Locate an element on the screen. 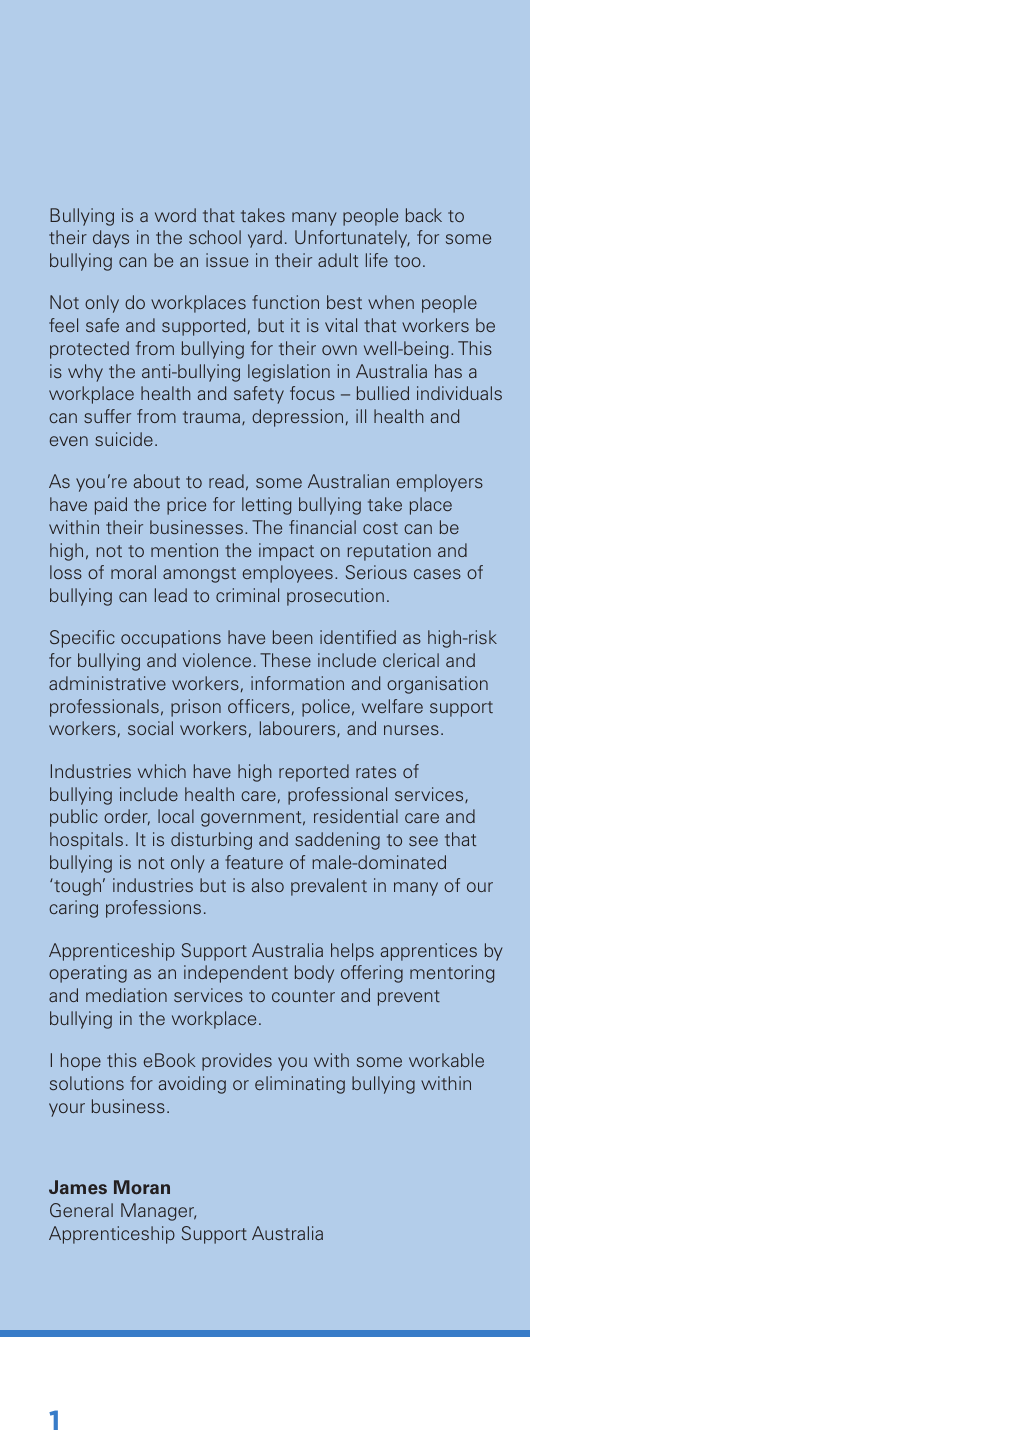  officers is located at coordinates (259, 706).
